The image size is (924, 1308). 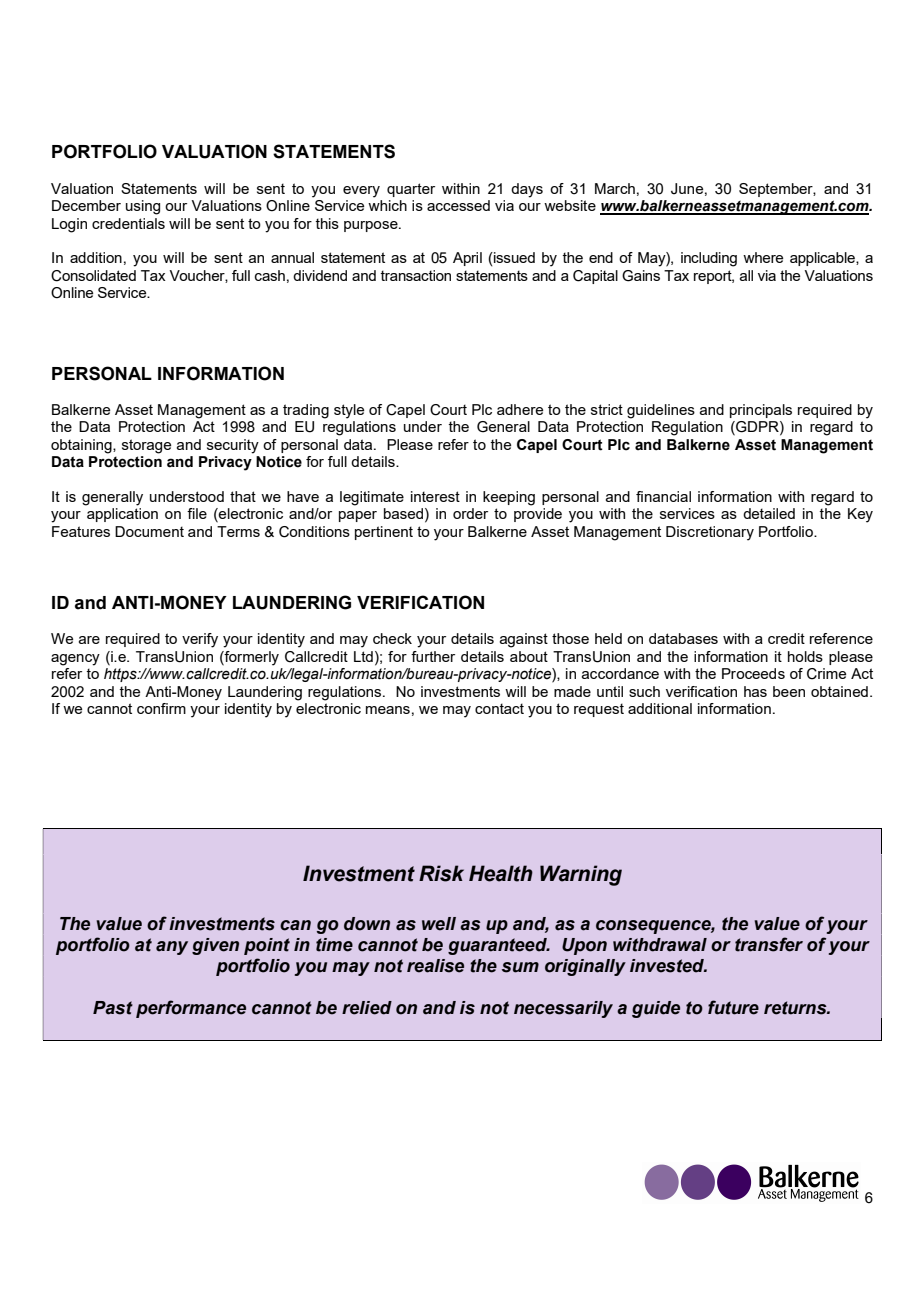 I want to click on realise, so click(x=435, y=966).
